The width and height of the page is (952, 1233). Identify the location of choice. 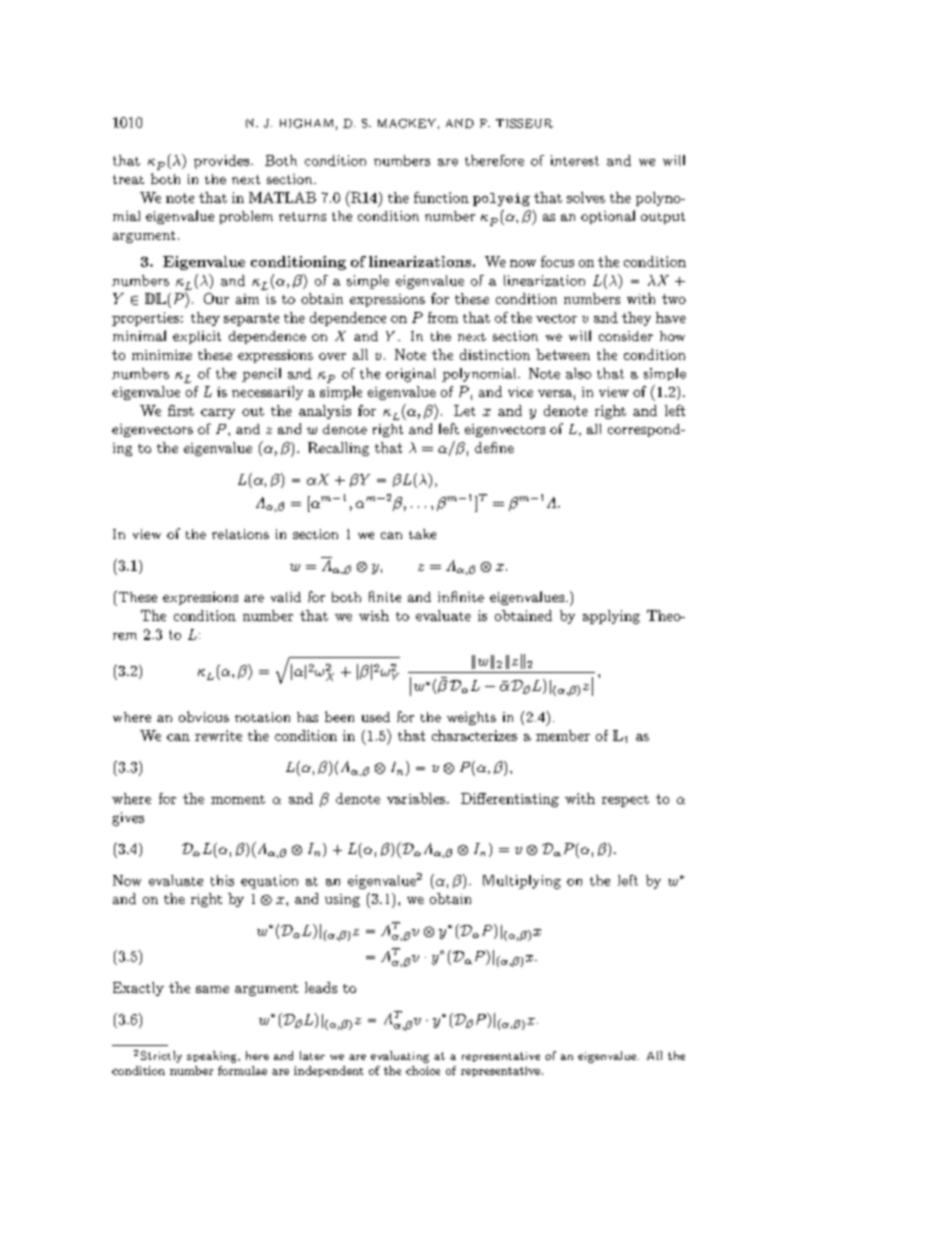
(423, 1070).
